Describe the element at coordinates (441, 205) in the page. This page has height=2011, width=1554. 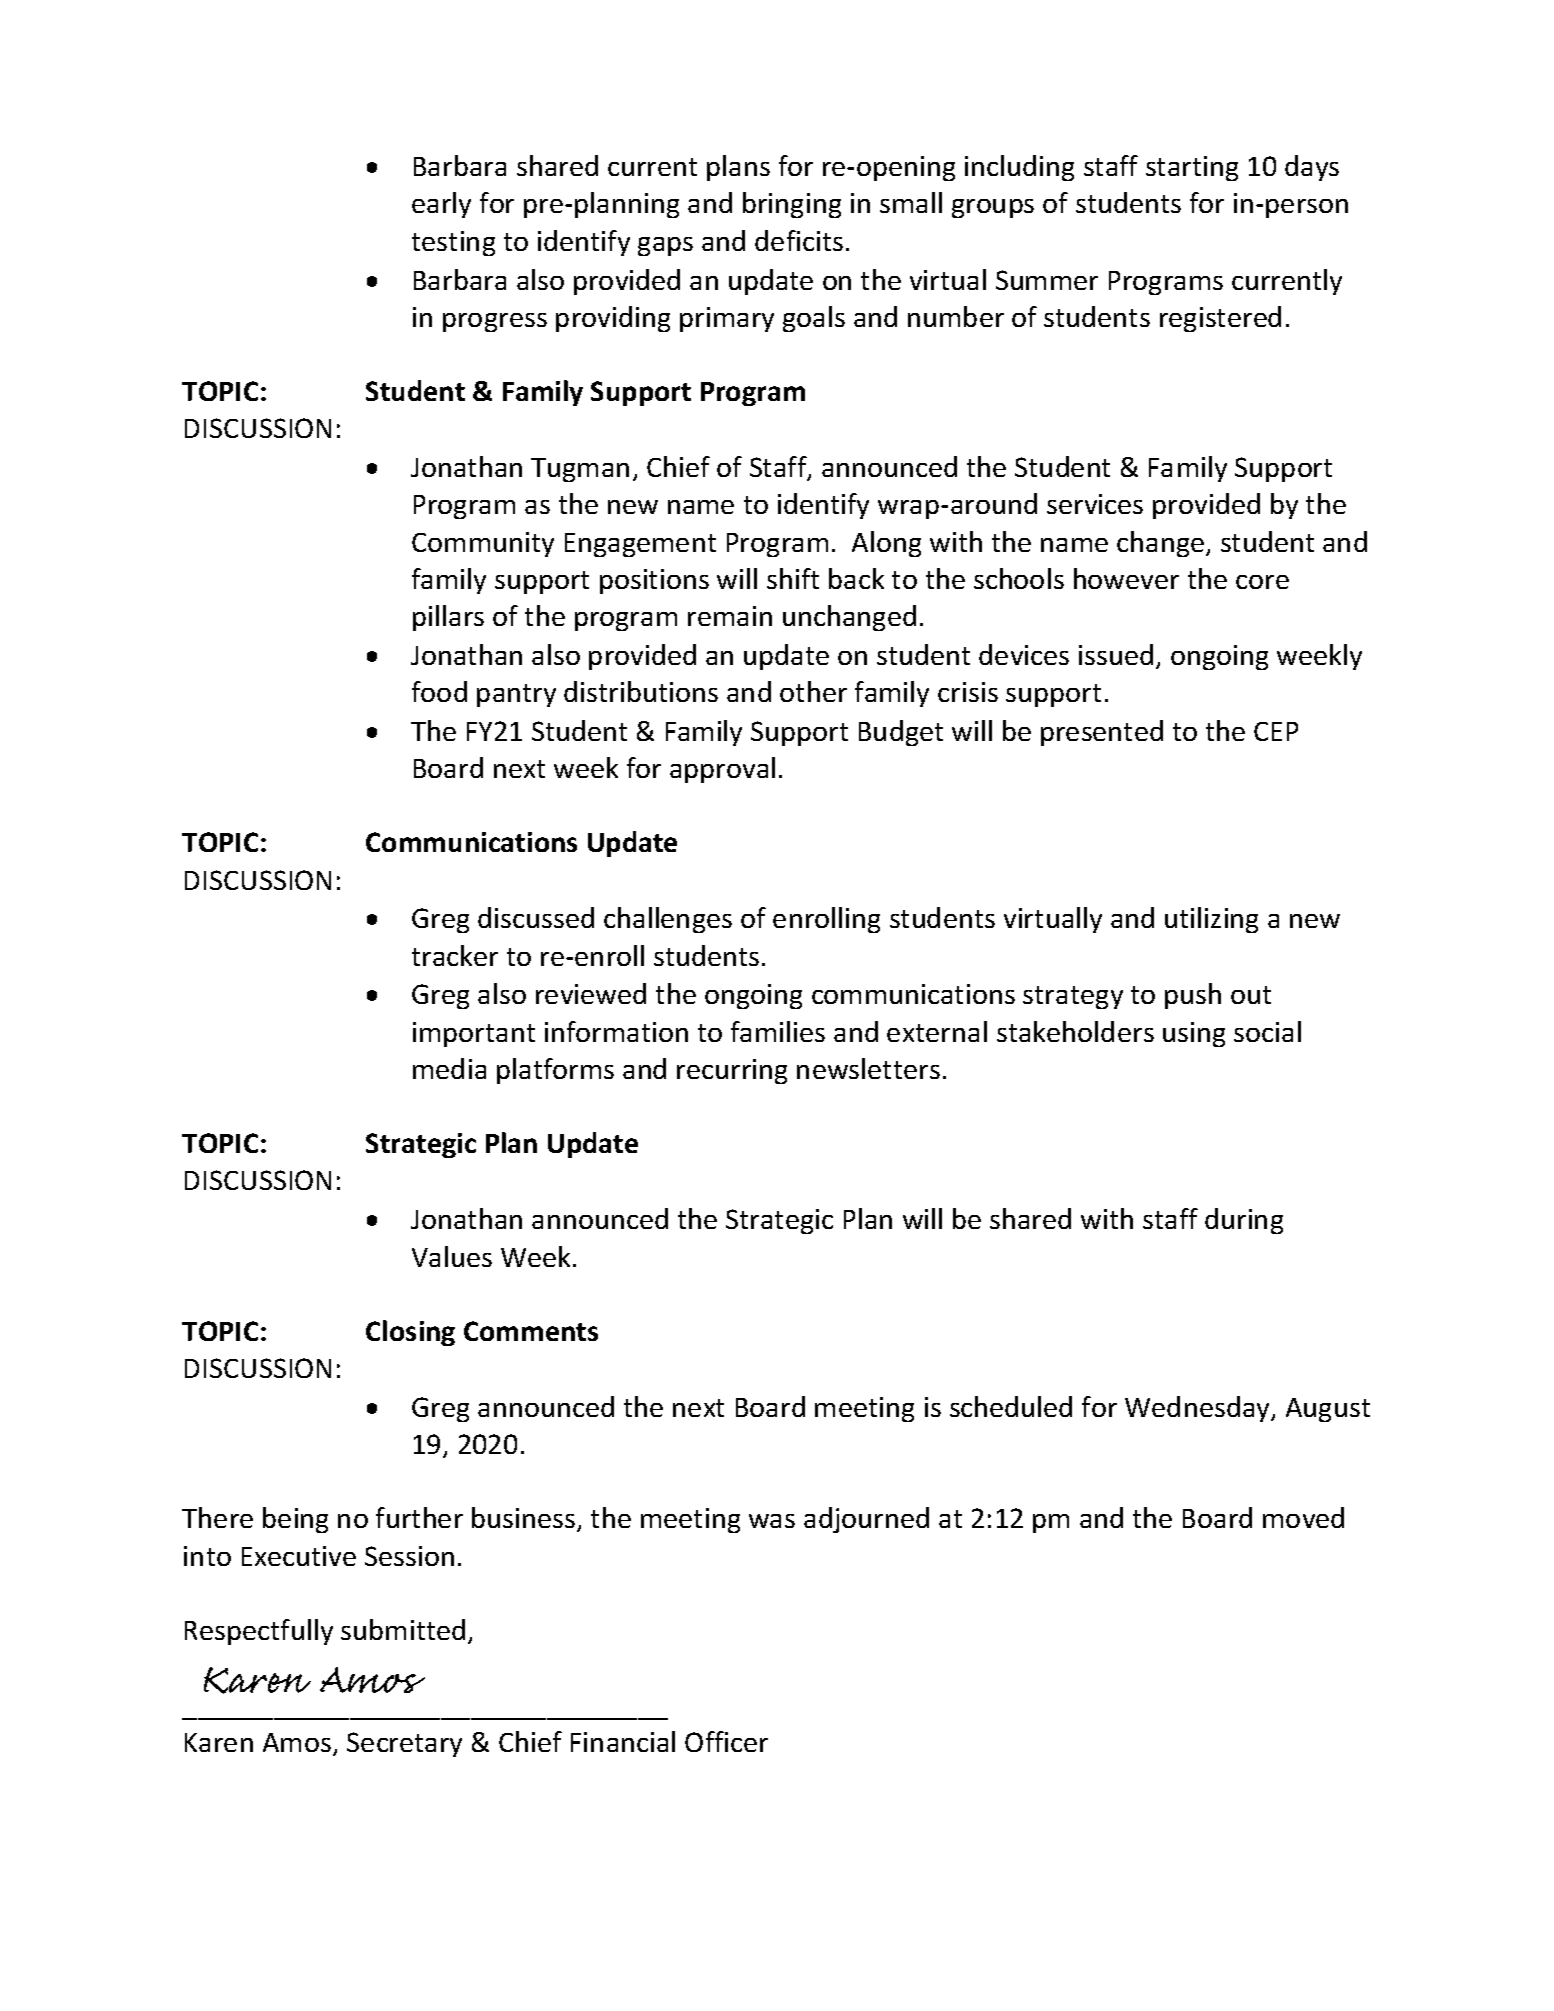
I see `early` at that location.
